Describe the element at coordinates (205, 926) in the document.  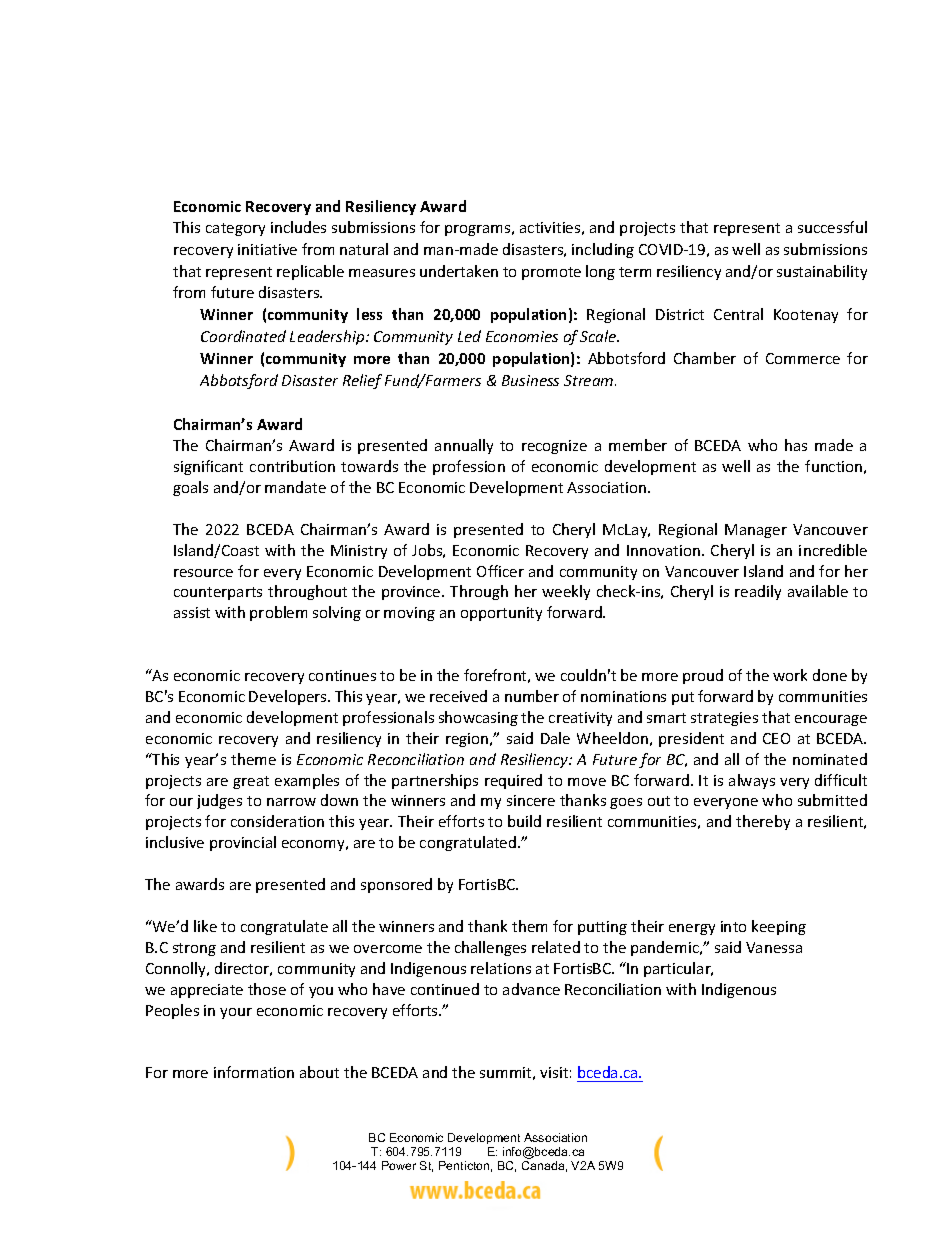
I see `like` at that location.
